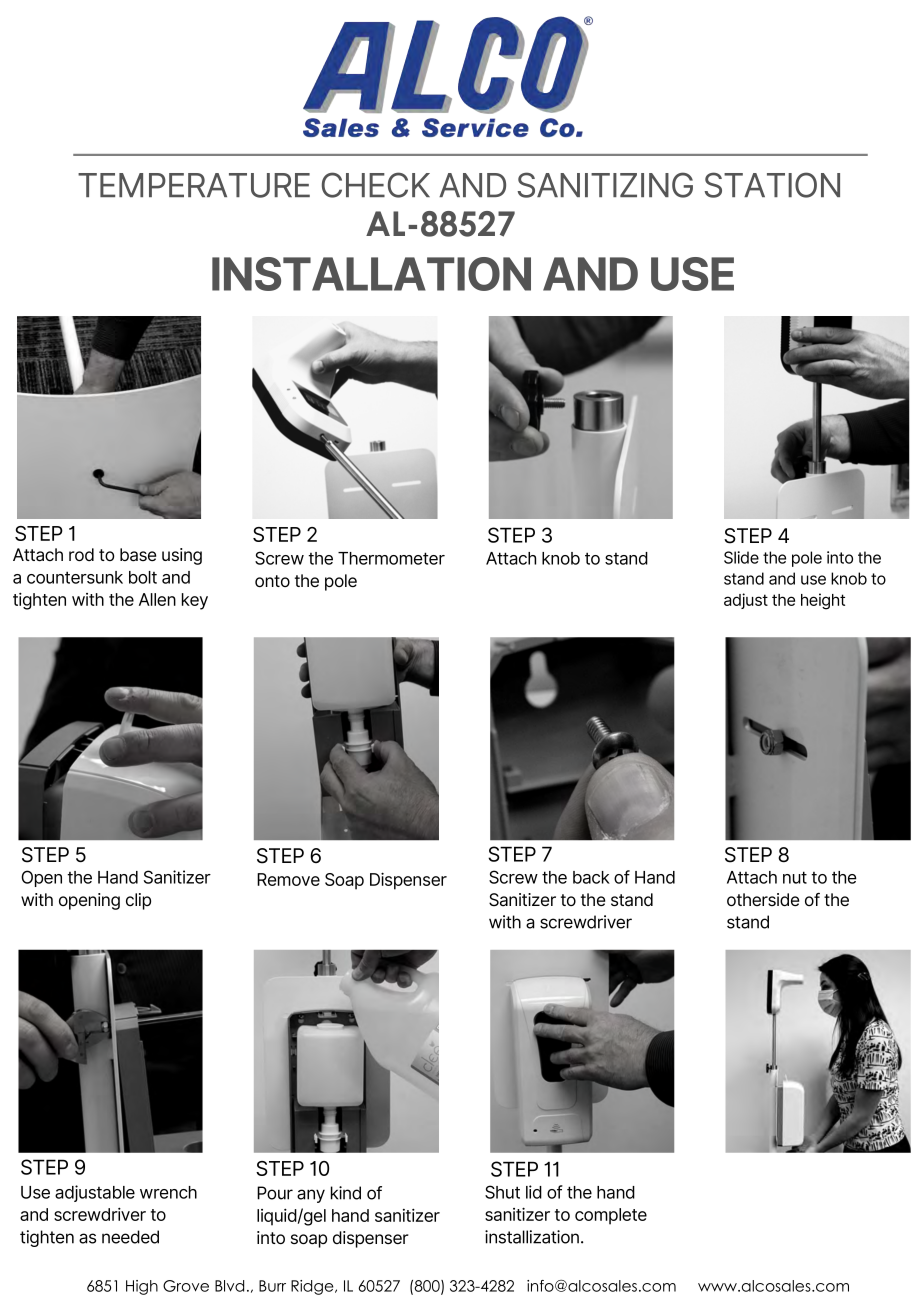 The width and height of the document is (924, 1308). I want to click on key, so click(195, 601).
